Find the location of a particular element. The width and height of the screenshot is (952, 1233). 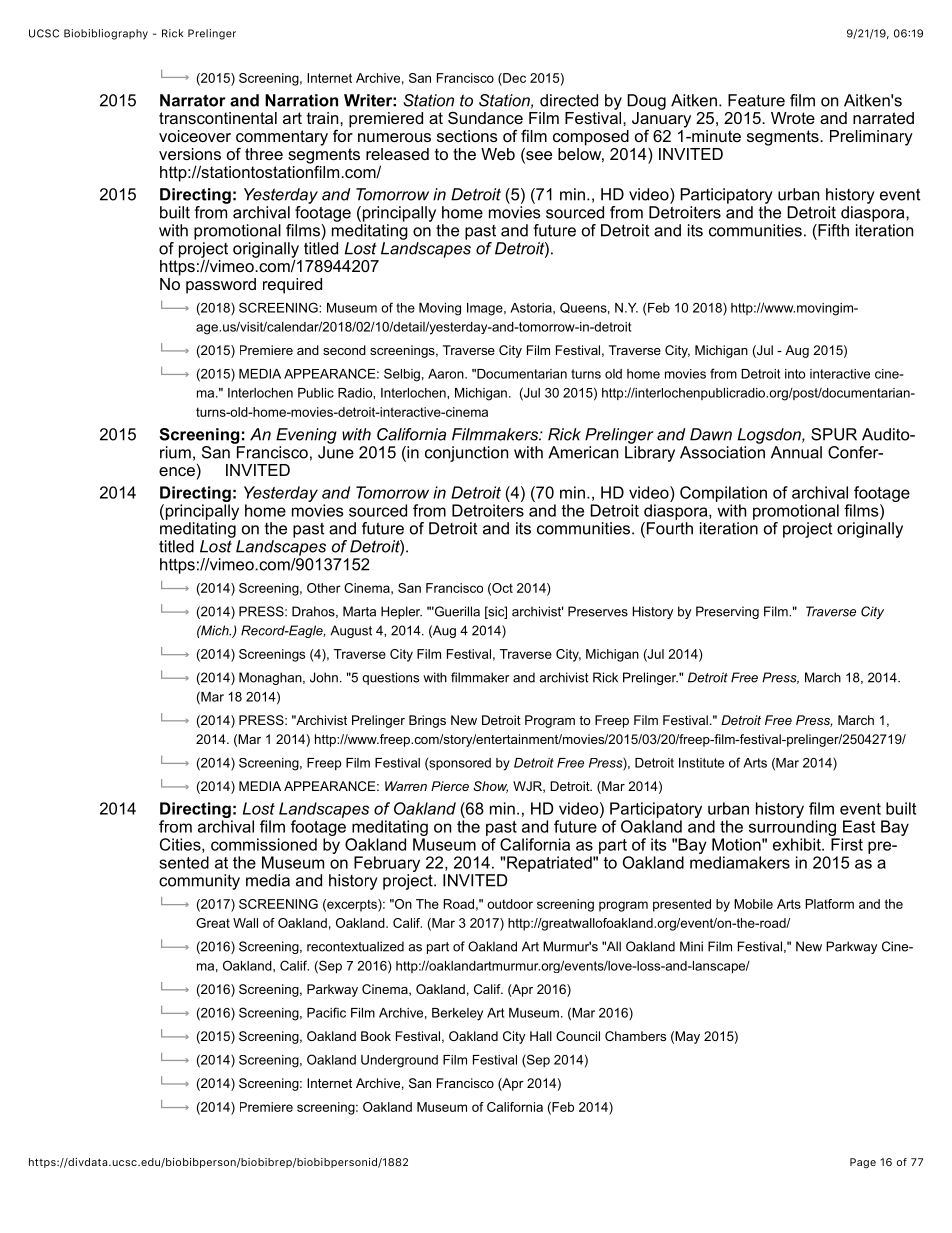

Narration is located at coordinates (301, 100).
